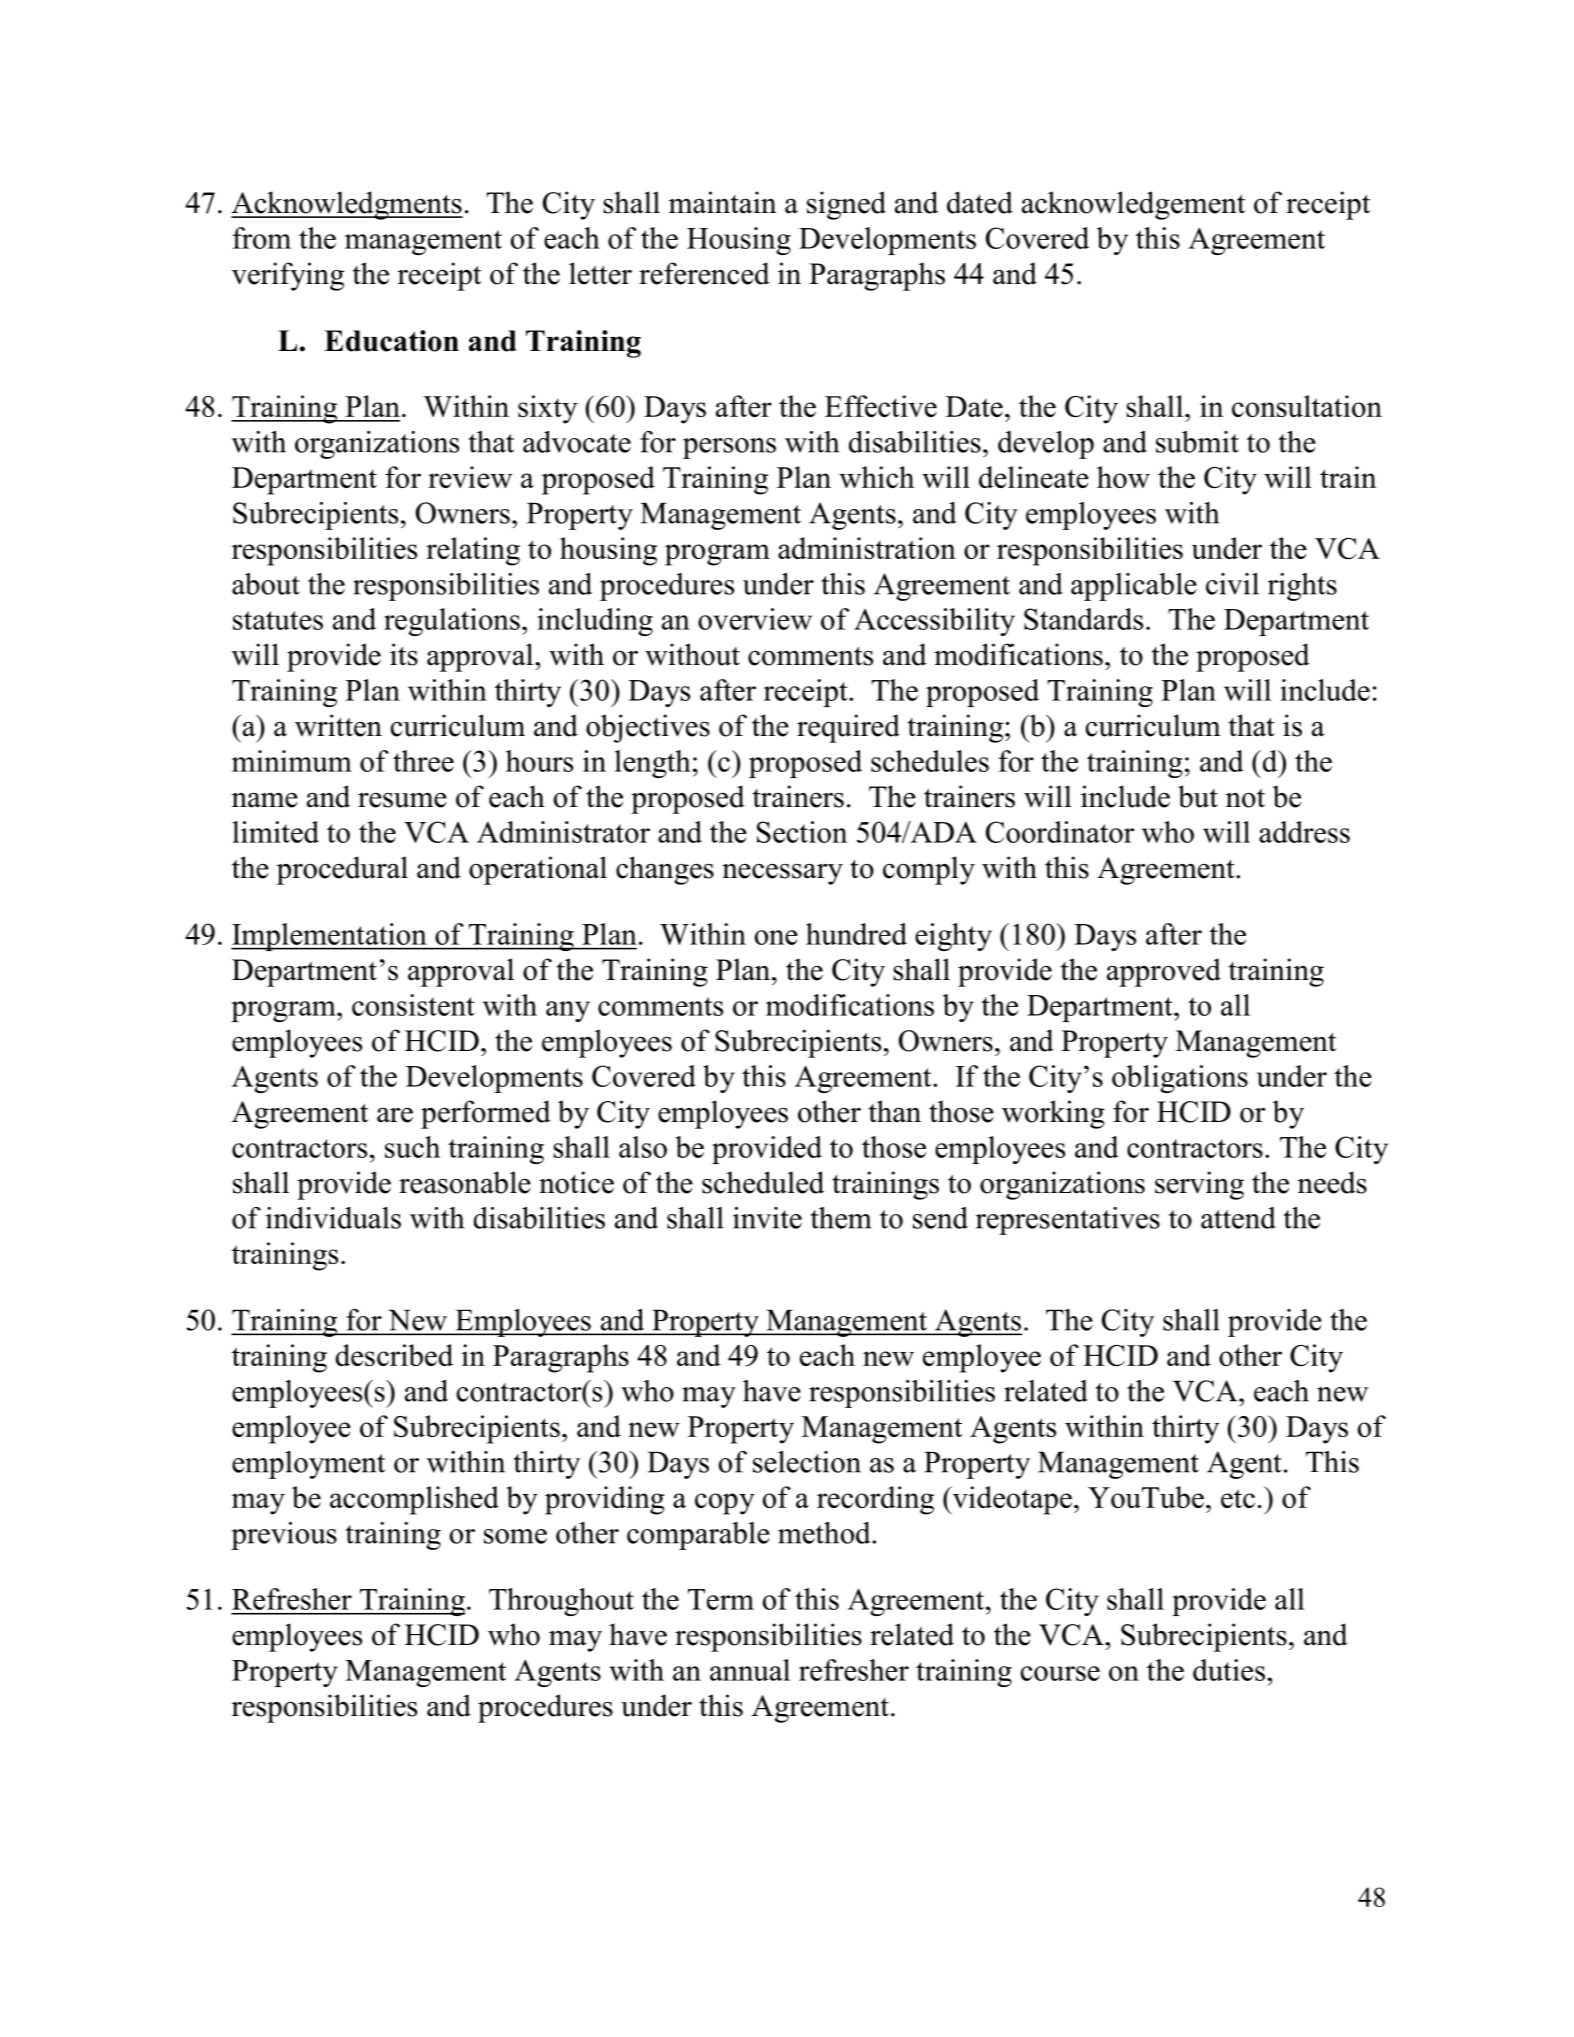  I want to click on previous, so click(284, 1536).
